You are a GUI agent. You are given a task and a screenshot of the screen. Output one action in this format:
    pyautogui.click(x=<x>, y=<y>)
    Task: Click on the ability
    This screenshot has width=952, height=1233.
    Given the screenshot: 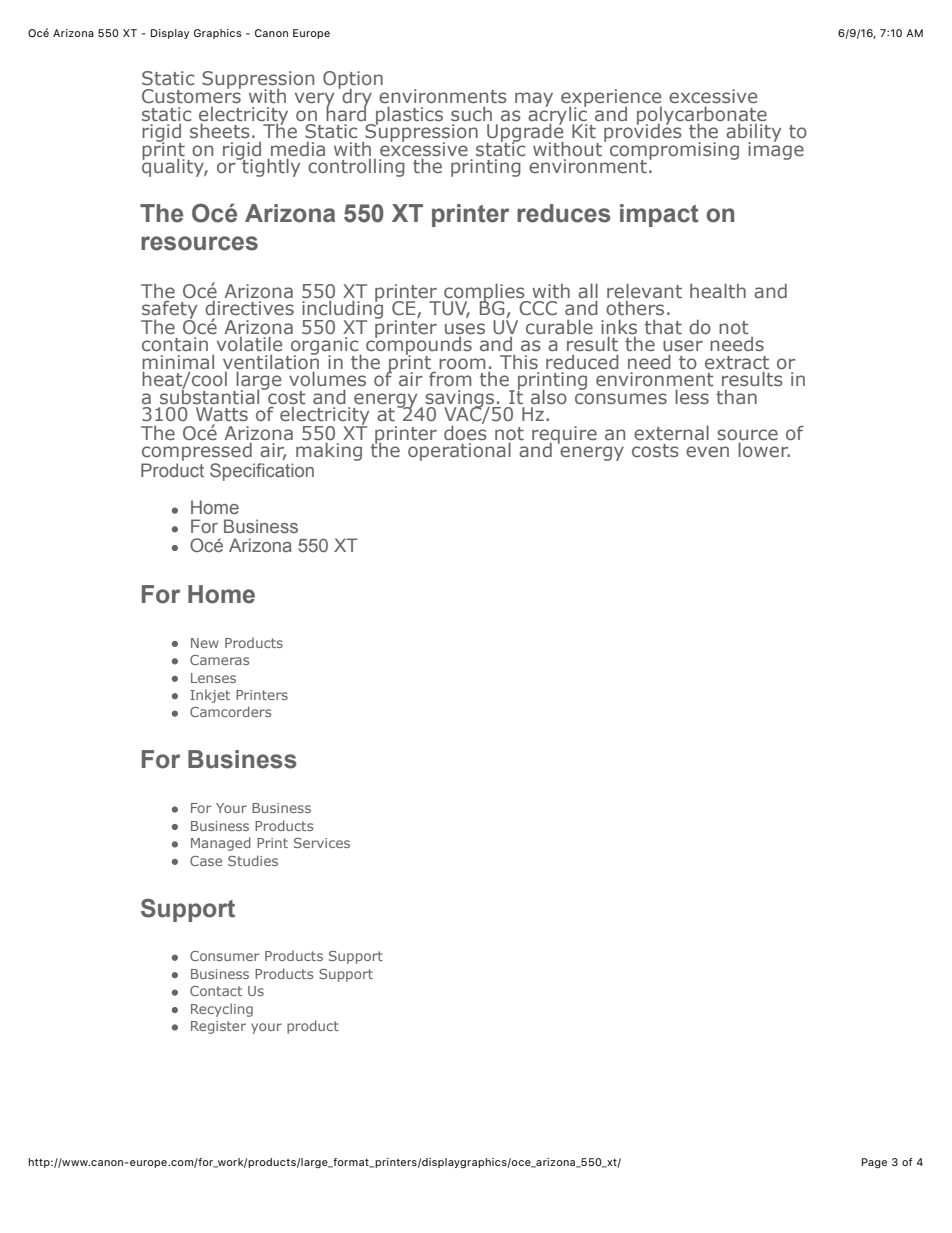 What is the action you would take?
    pyautogui.click(x=753, y=134)
